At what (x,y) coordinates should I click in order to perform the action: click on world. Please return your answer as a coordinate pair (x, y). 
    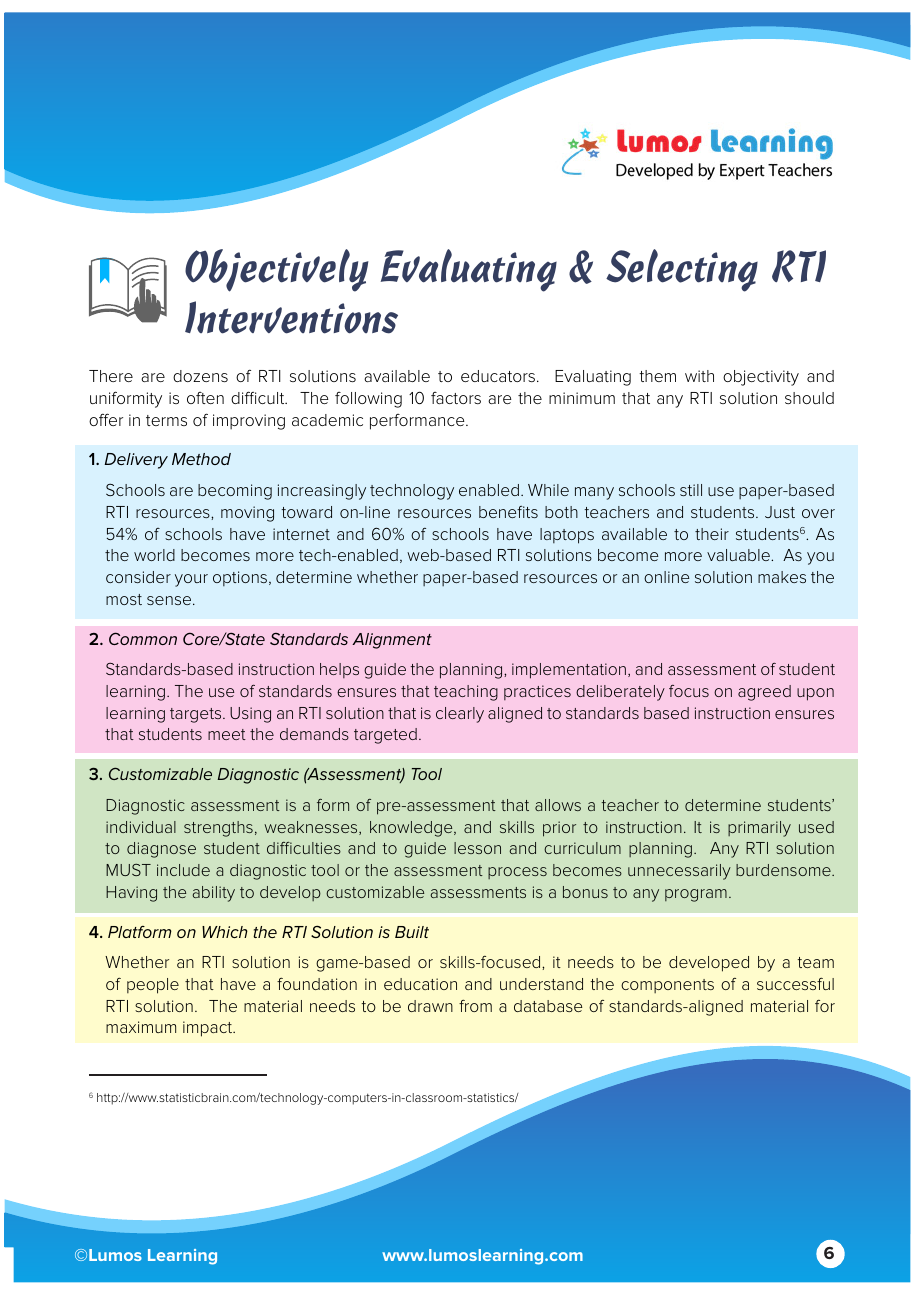
    Looking at the image, I should click on (154, 555).
